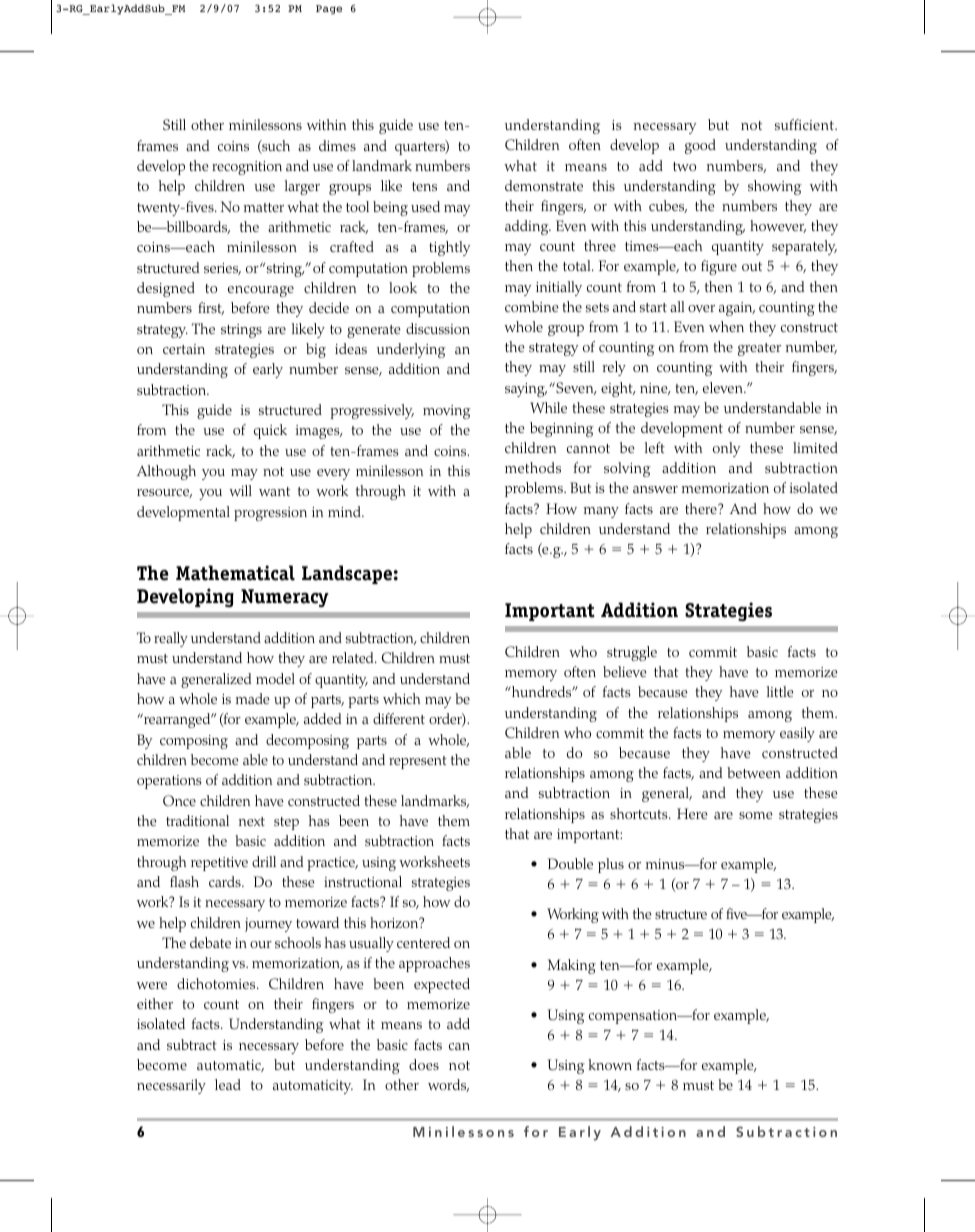 This image has width=975, height=1232. Describe the element at coordinates (533, 467) in the image. I see `methods` at that location.
